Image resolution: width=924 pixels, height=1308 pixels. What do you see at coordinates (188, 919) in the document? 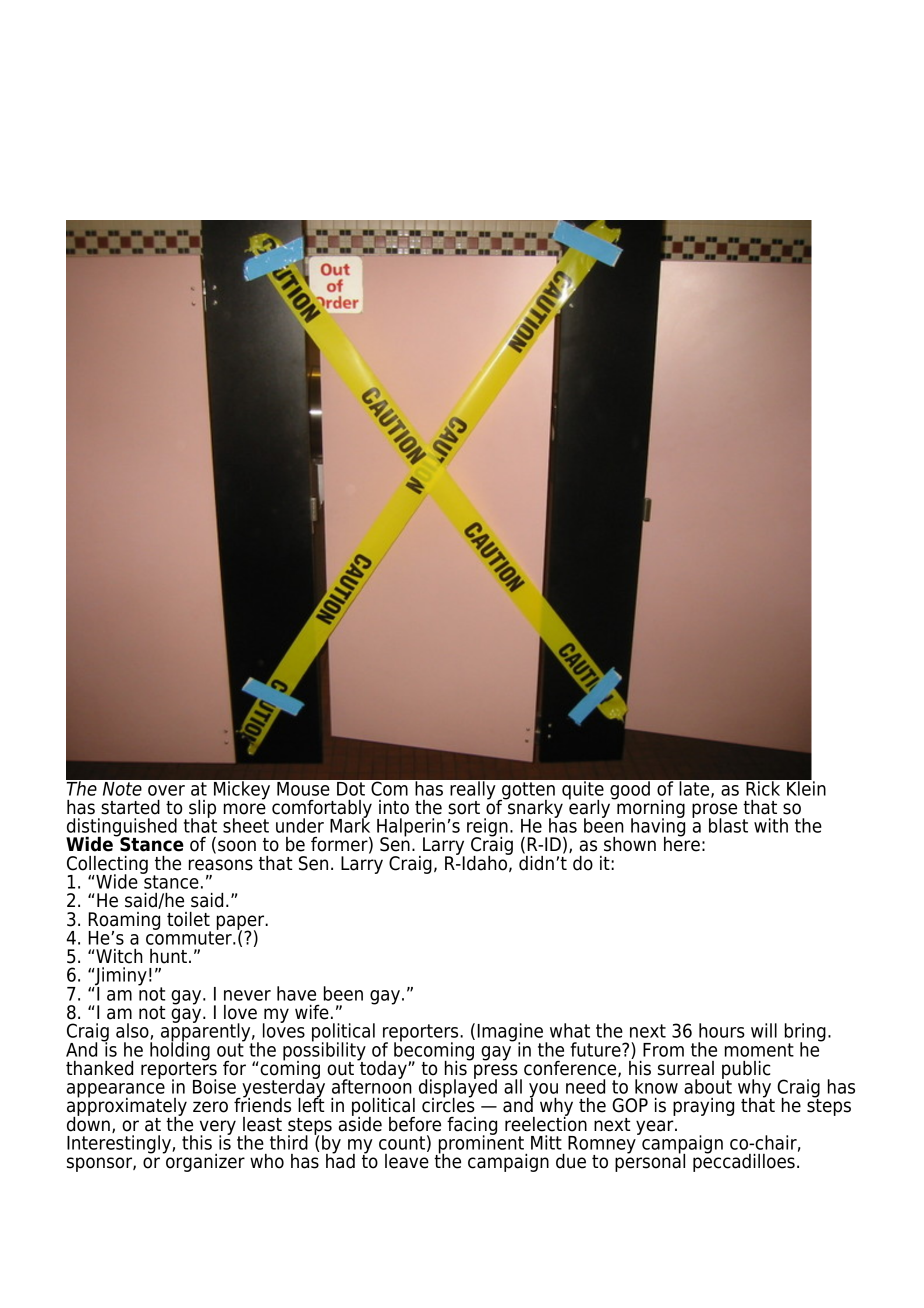
I see `toilet` at bounding box center [188, 919].
